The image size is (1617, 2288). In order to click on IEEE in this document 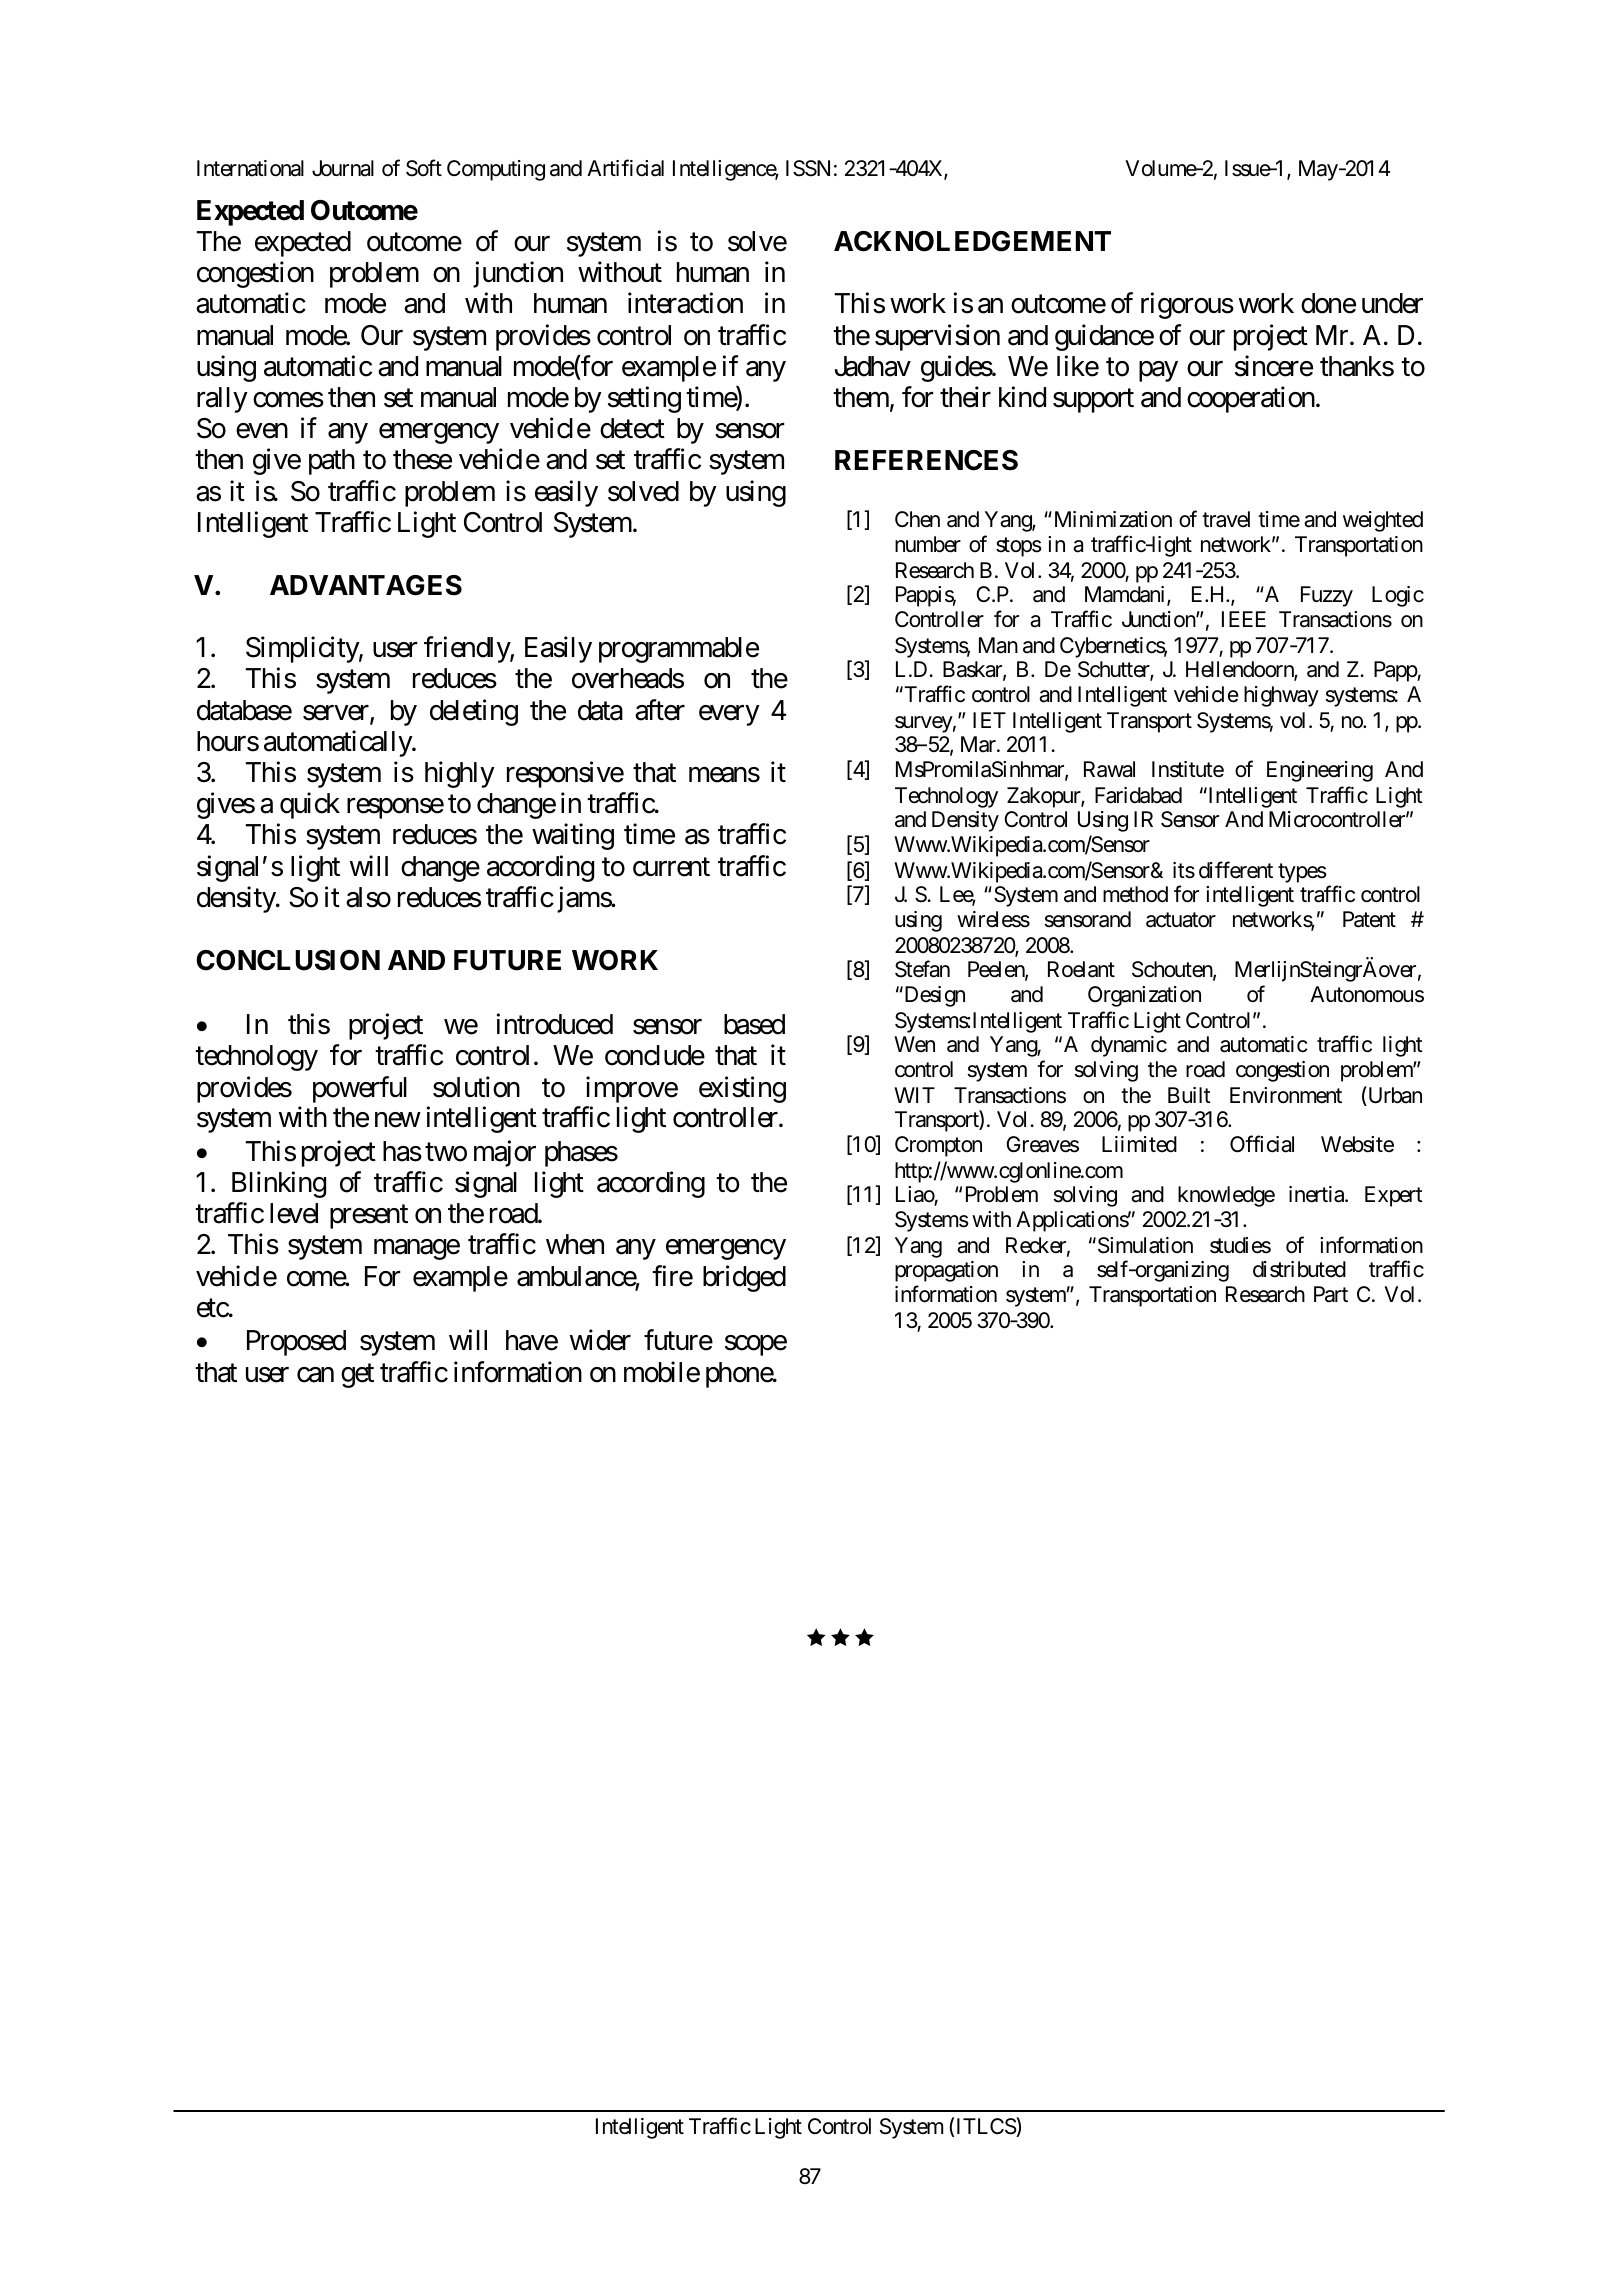, I will do `click(1244, 619)`.
